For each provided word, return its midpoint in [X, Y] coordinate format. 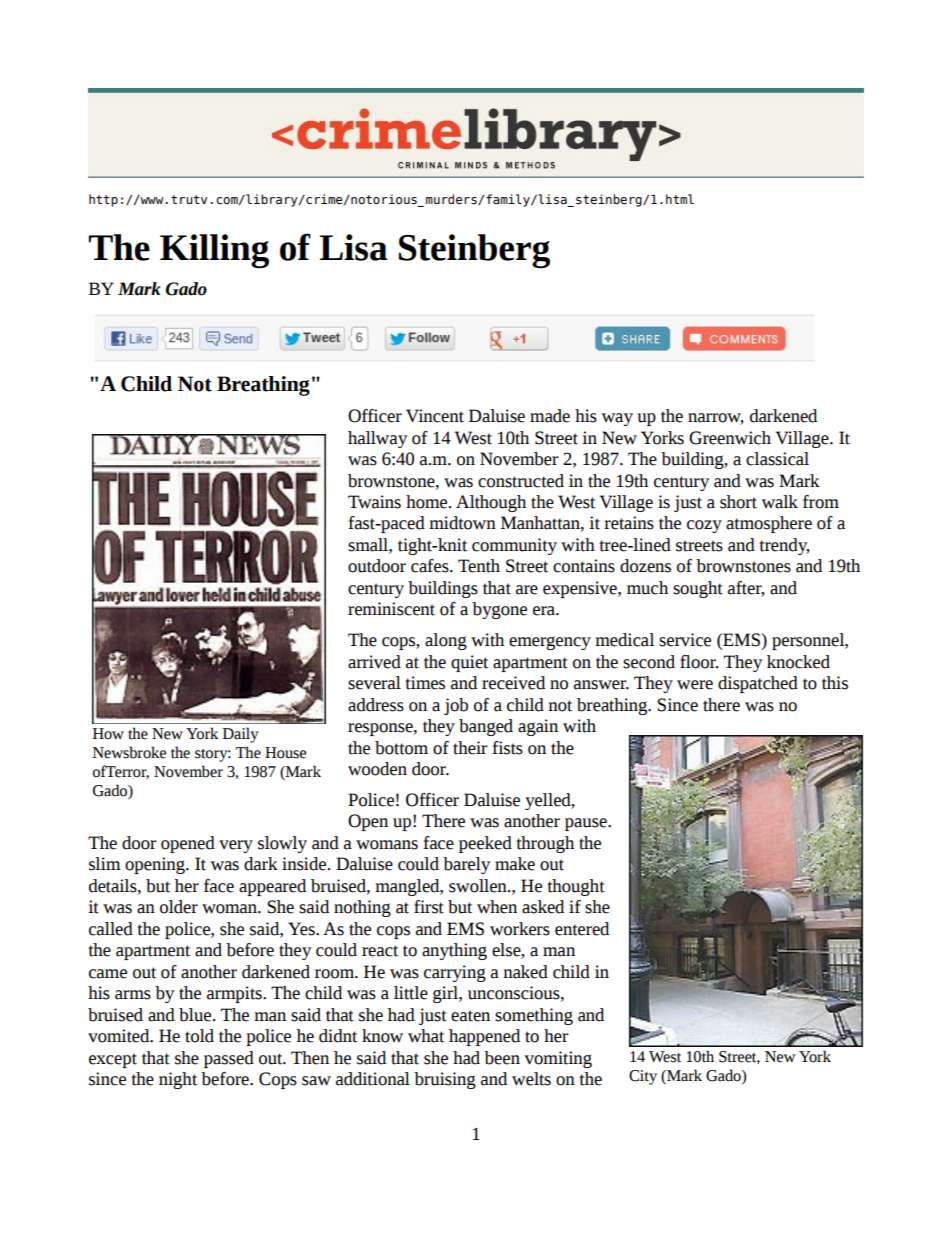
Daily [241, 735]
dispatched [758, 684]
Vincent [435, 416]
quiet [469, 663]
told [199, 1036]
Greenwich [730, 438]
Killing [214, 251]
